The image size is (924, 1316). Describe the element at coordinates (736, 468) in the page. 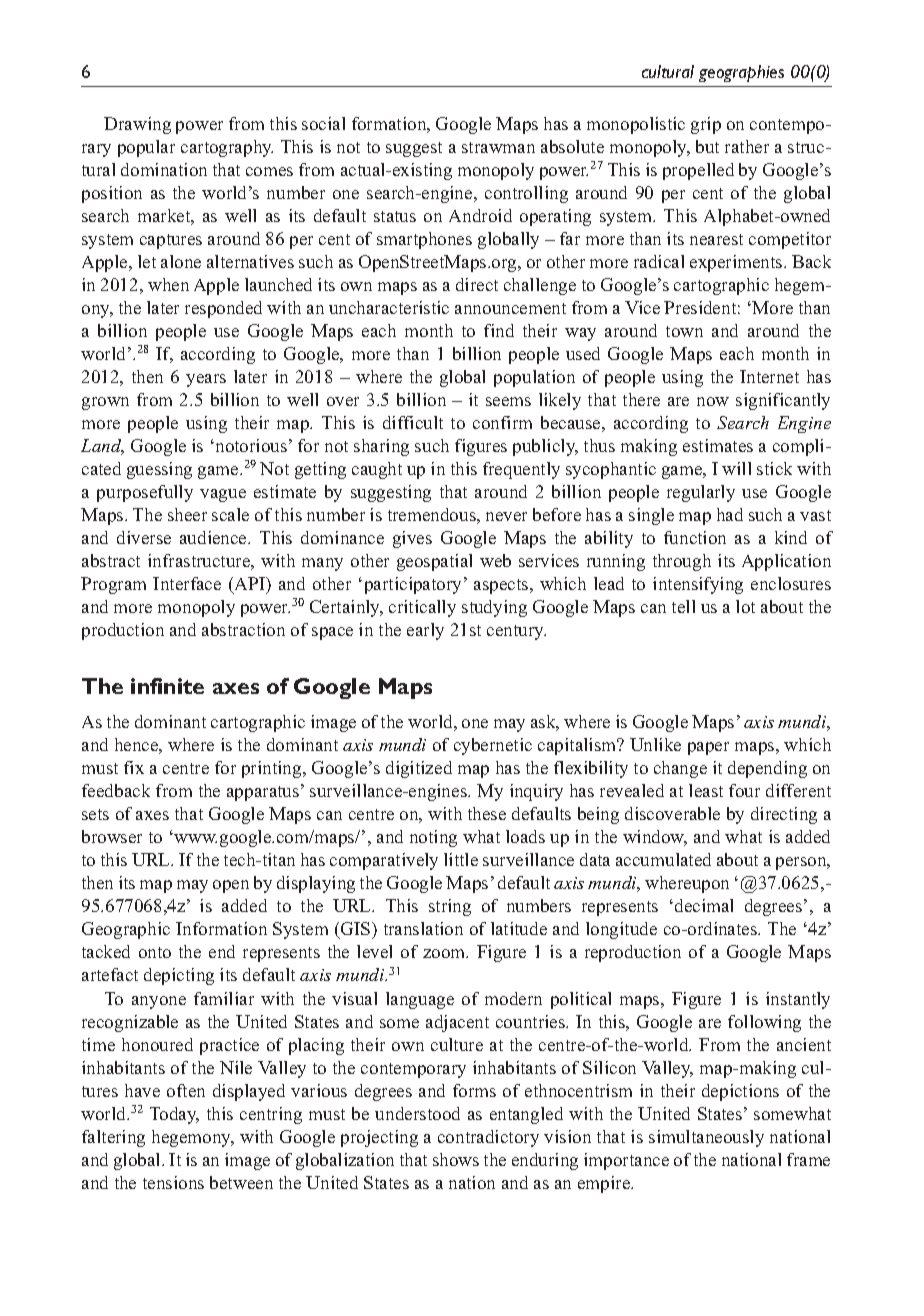

I see `will` at that location.
